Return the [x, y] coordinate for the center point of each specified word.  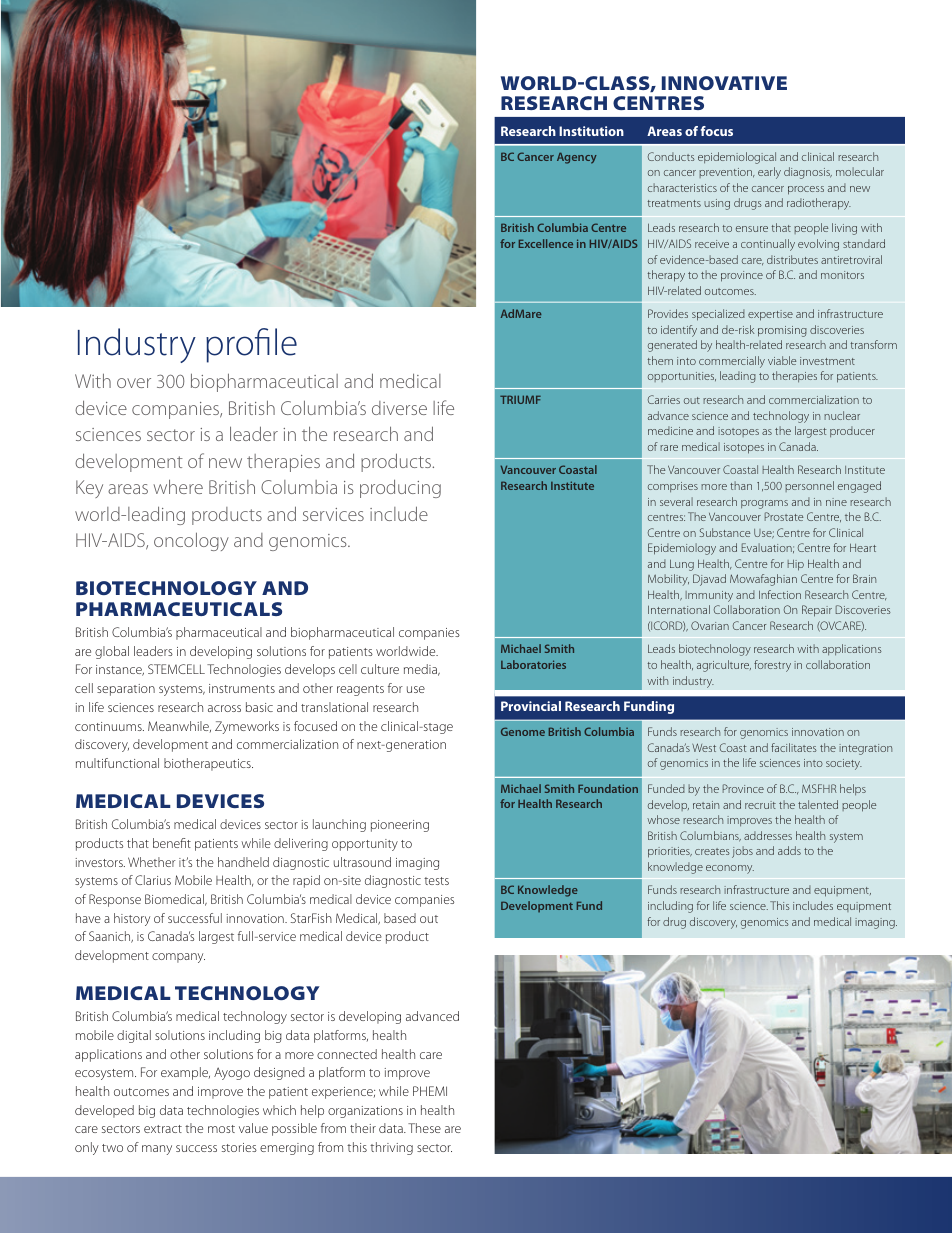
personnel [809, 486]
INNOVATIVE [724, 83]
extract [163, 1129]
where [178, 486]
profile [251, 345]
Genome [523, 731]
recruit [760, 805]
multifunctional [117, 763]
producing [400, 488]
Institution [591, 131]
